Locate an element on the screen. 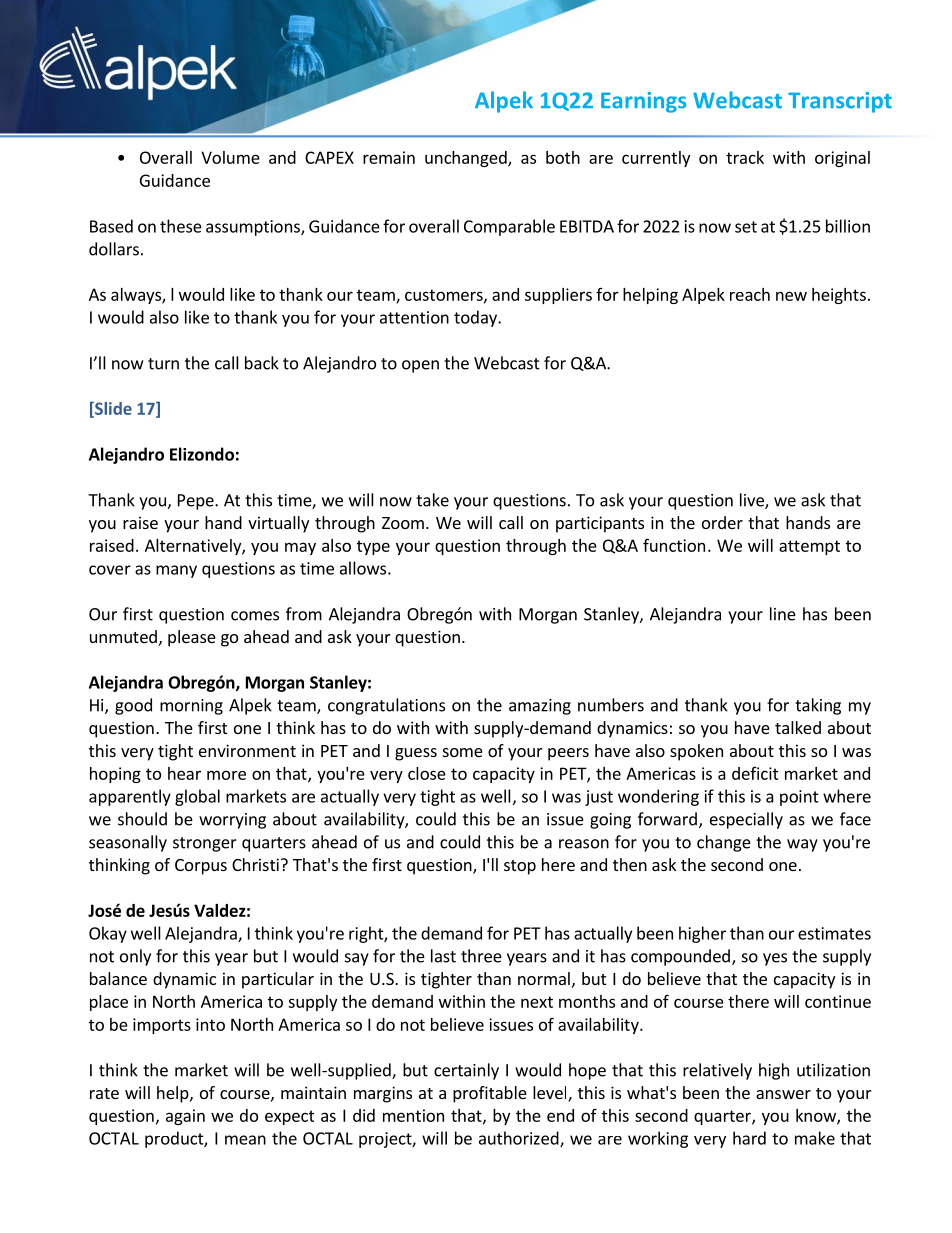 The width and height of the screenshot is (952, 1233). Volume is located at coordinates (230, 157).
